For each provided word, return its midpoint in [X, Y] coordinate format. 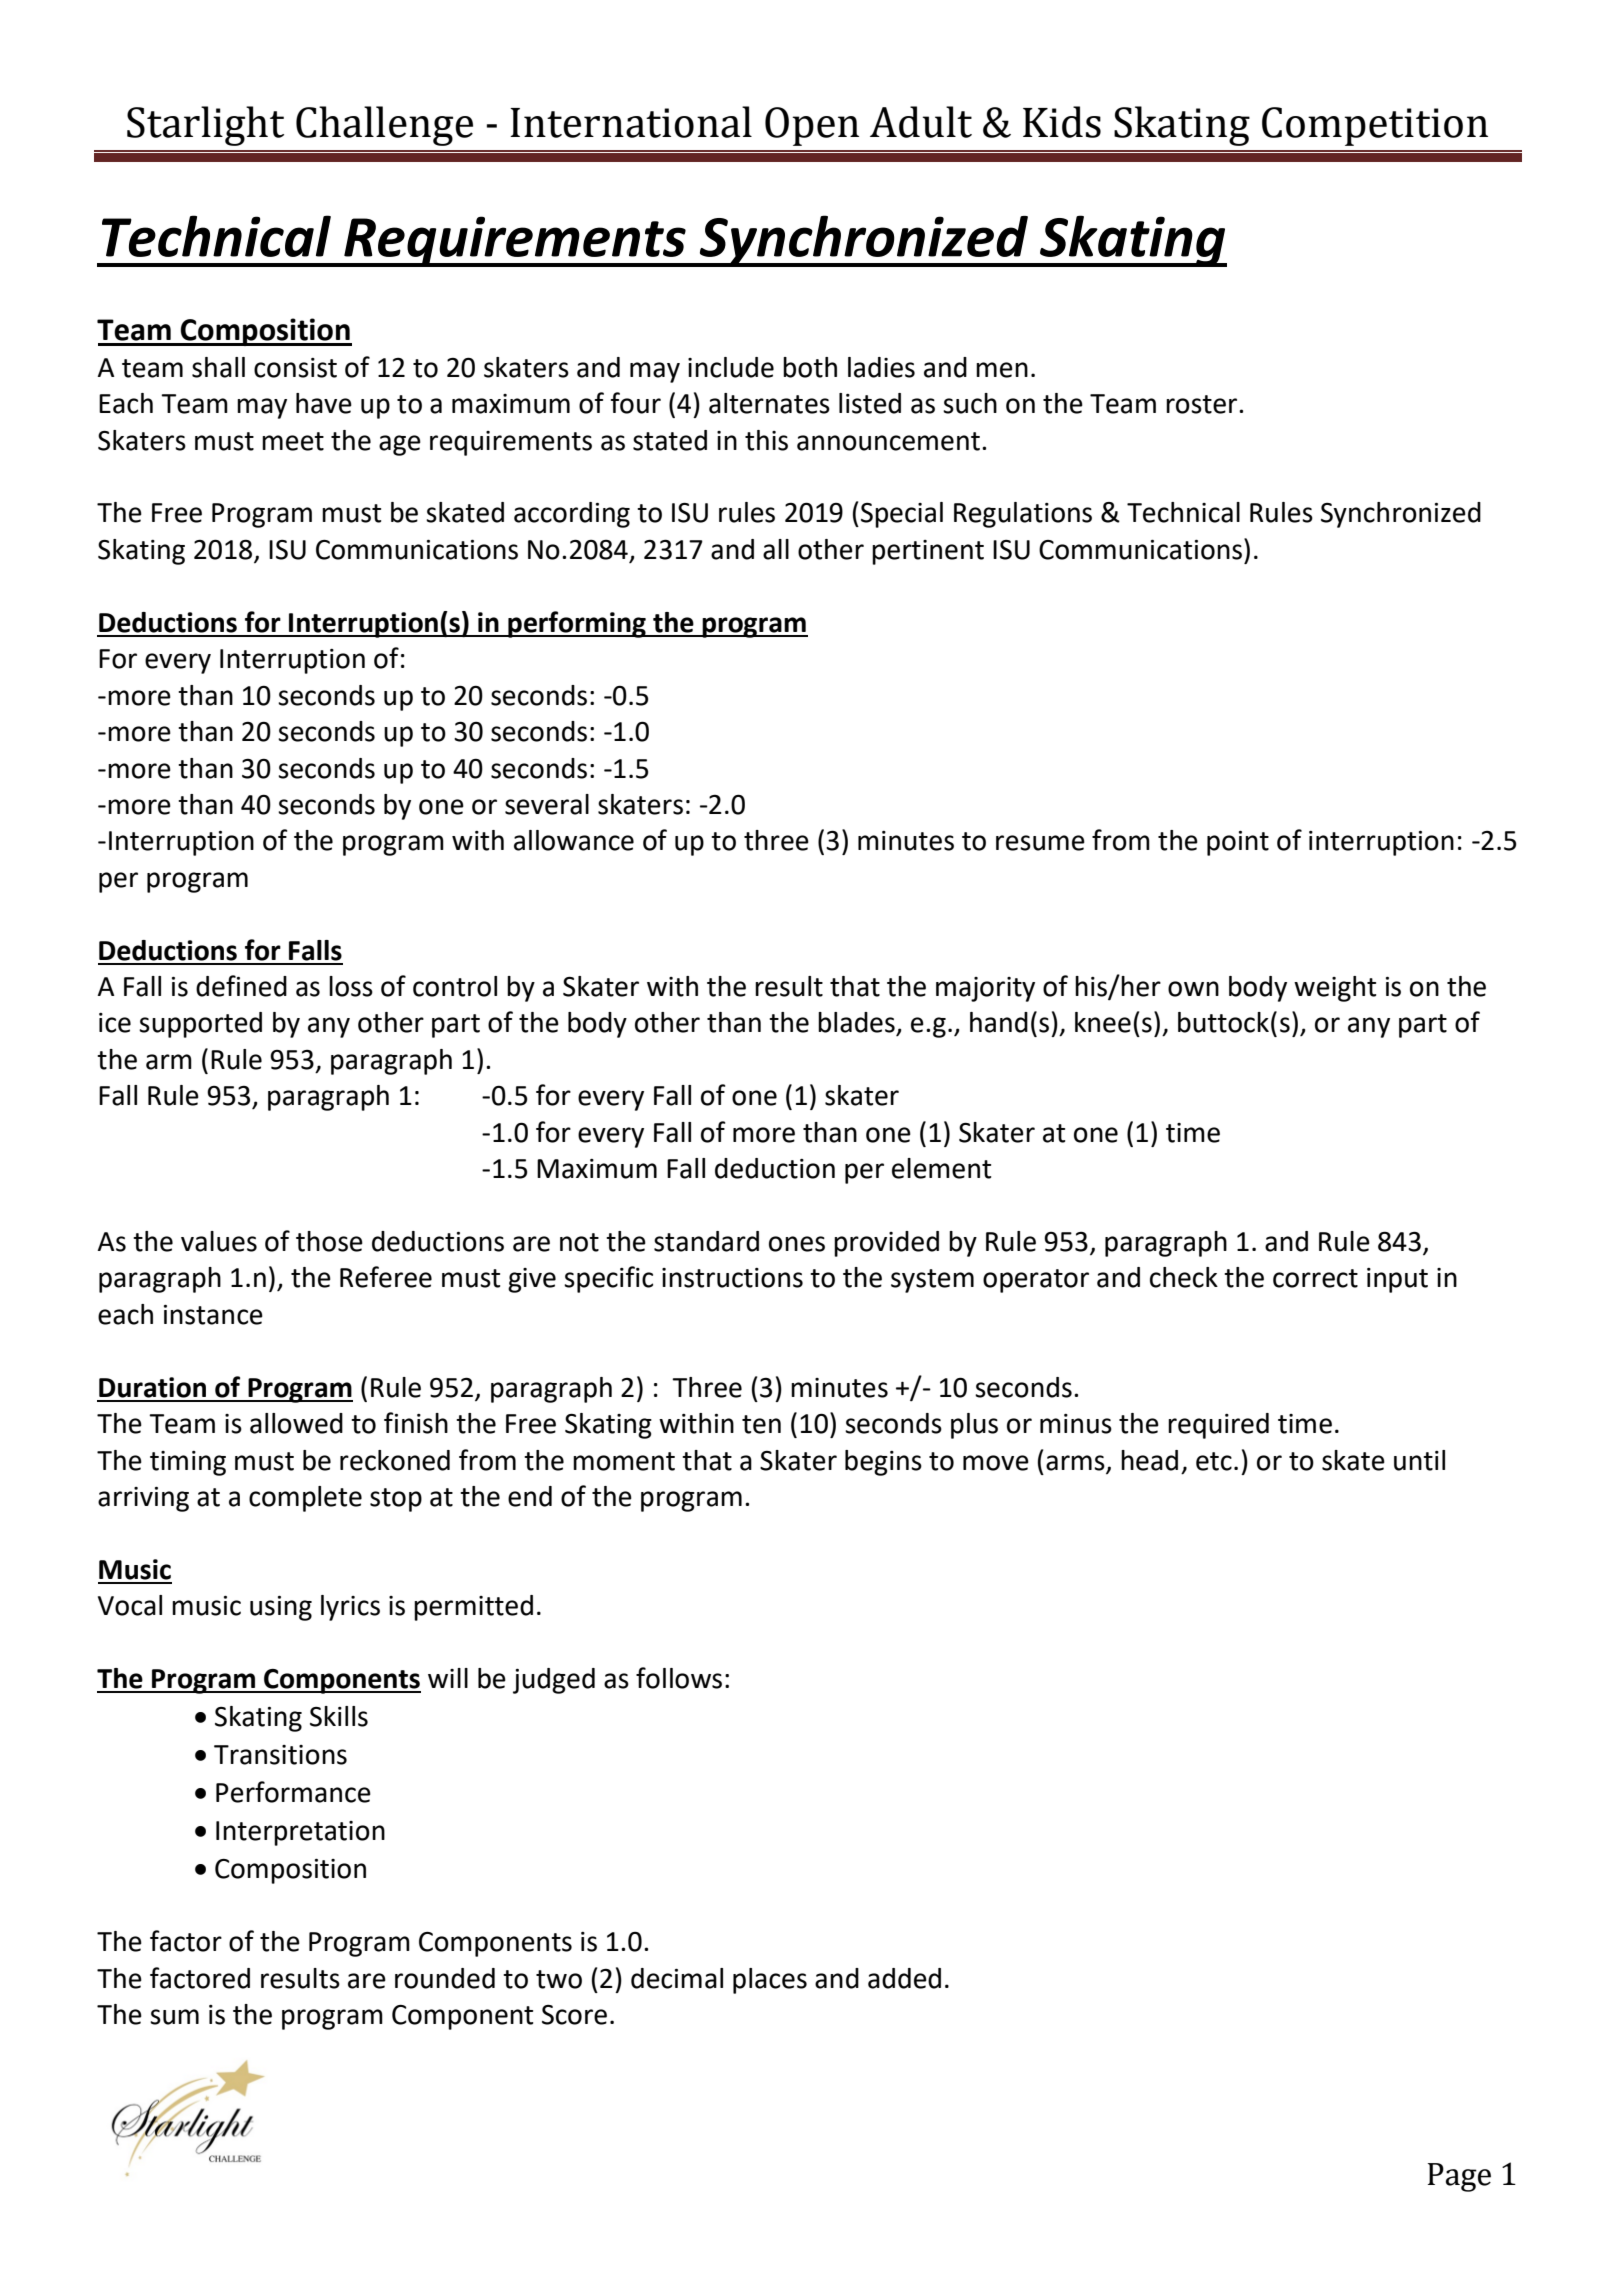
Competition [1375, 126]
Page [1459, 2177]
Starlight [205, 126]
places [770, 1981]
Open [812, 126]
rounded [445, 1978]
